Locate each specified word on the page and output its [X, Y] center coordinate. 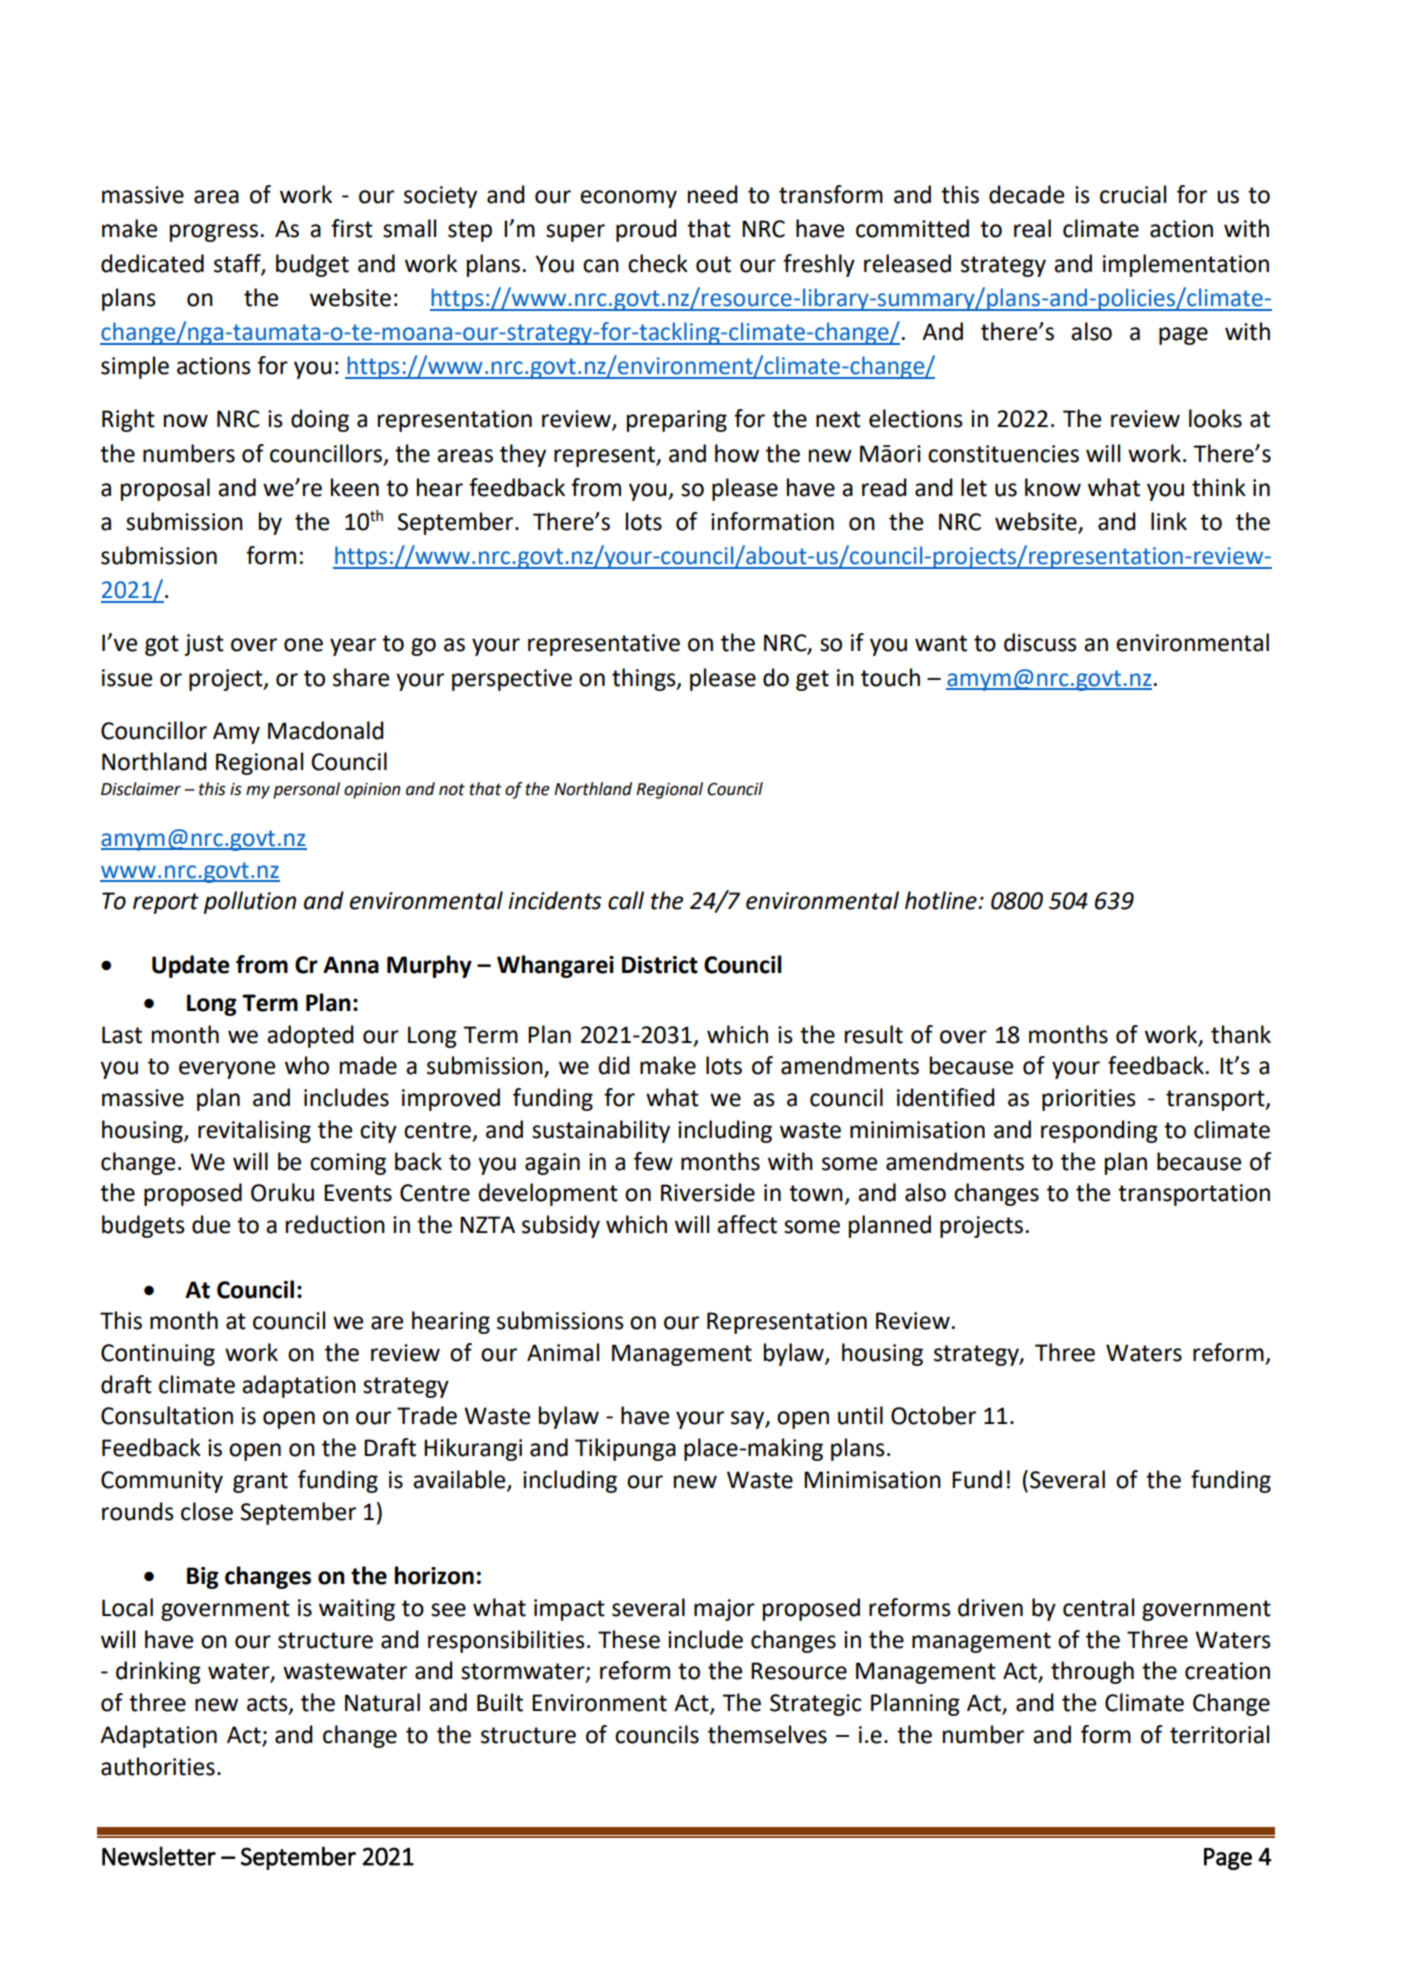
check [658, 263]
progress [214, 233]
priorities [1089, 1100]
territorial [1219, 1734]
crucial [1133, 194]
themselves [767, 1734]
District [660, 965]
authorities [158, 1766]
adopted [310, 1036]
